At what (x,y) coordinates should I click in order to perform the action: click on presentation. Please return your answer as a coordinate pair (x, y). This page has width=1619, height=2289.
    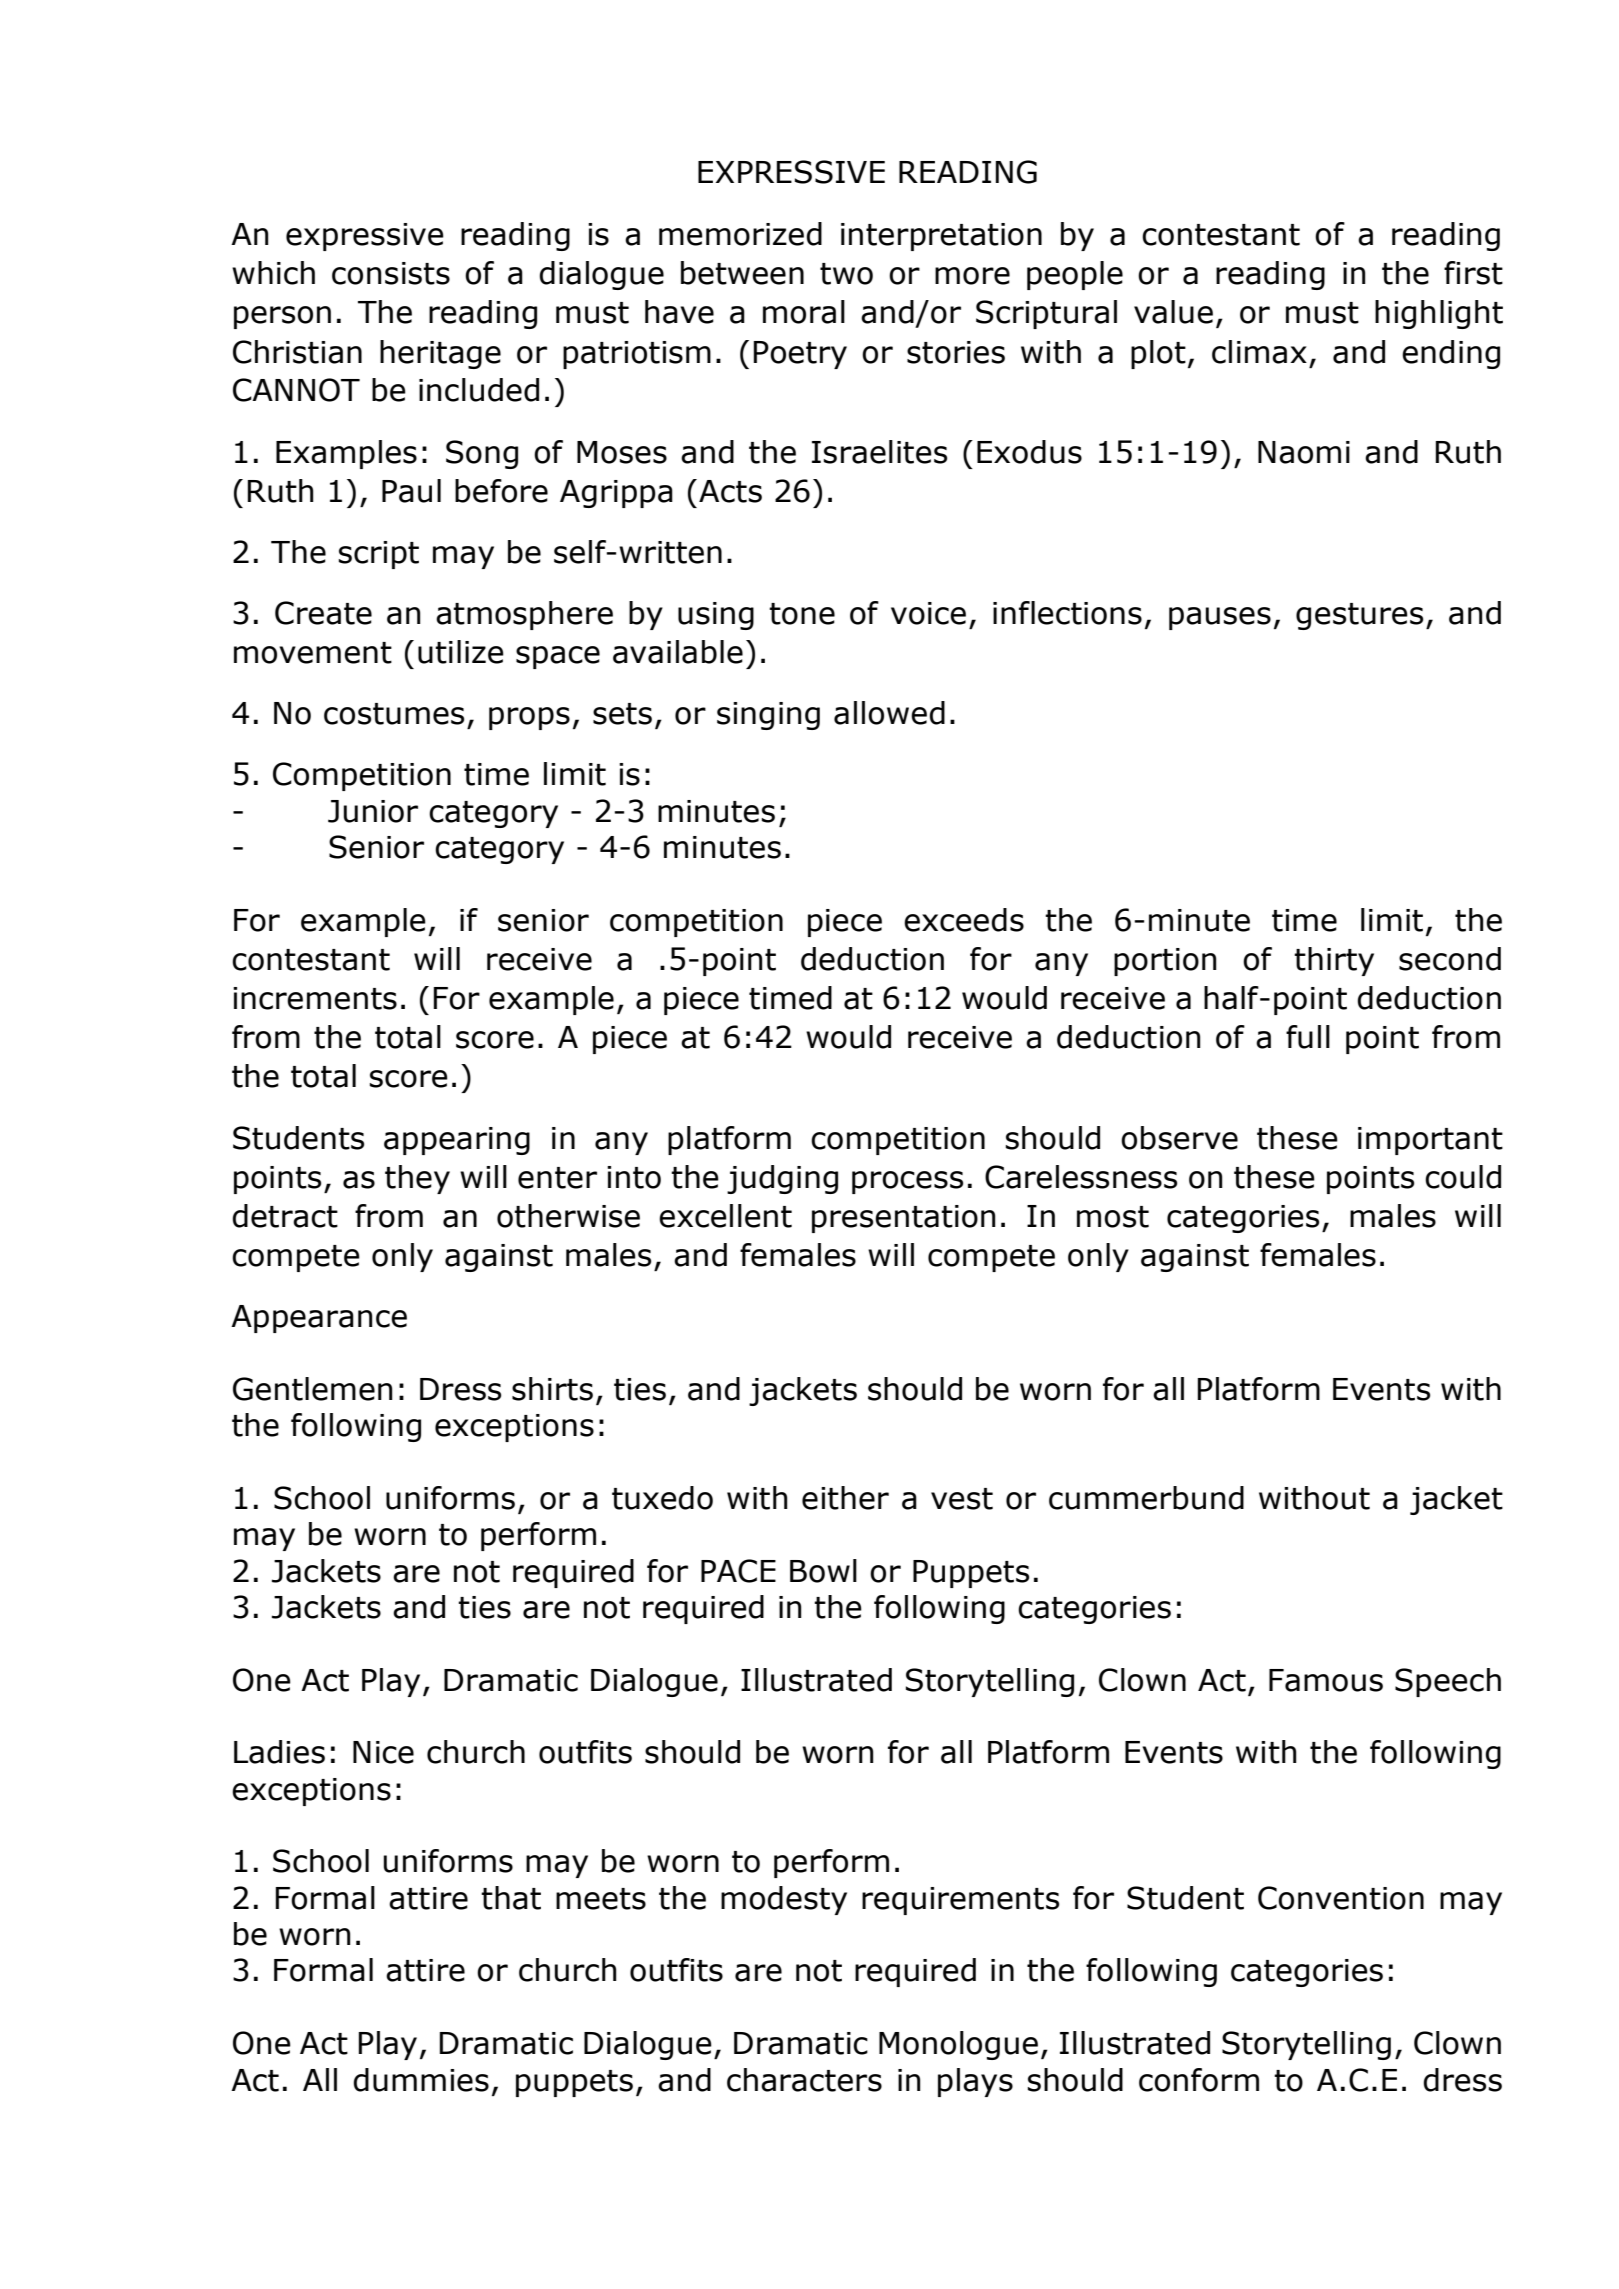
    Looking at the image, I should click on (904, 1219).
